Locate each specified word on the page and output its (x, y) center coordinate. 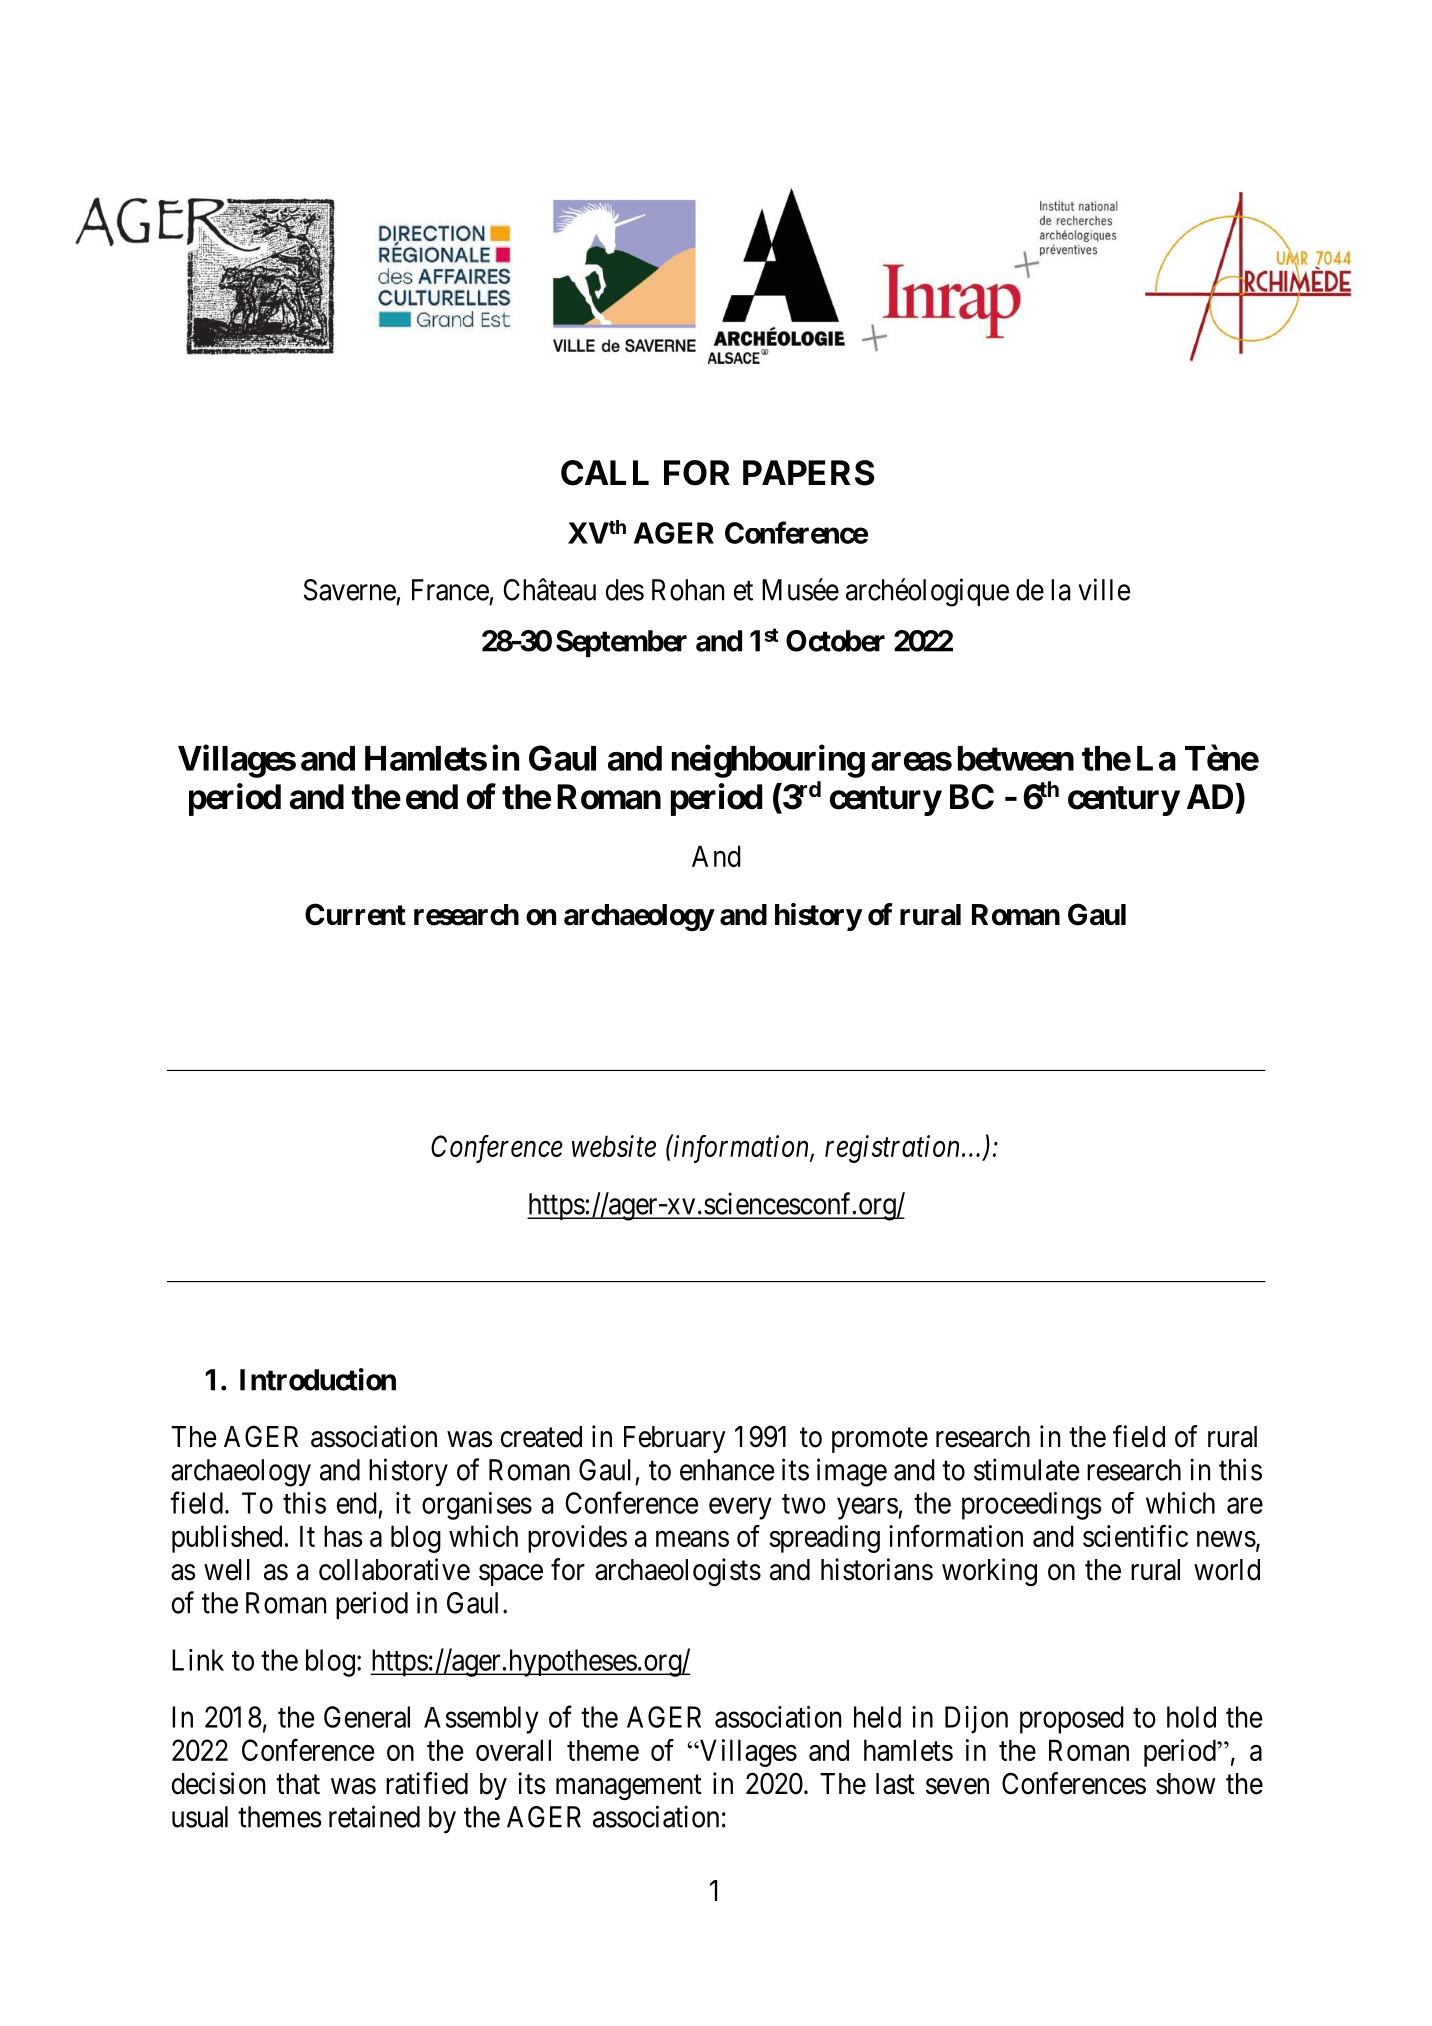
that (298, 1784)
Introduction (318, 1379)
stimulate (1027, 1469)
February (675, 1439)
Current (355, 914)
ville (1104, 589)
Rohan (688, 590)
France (450, 590)
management (629, 1788)
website (614, 1146)
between (1016, 758)
